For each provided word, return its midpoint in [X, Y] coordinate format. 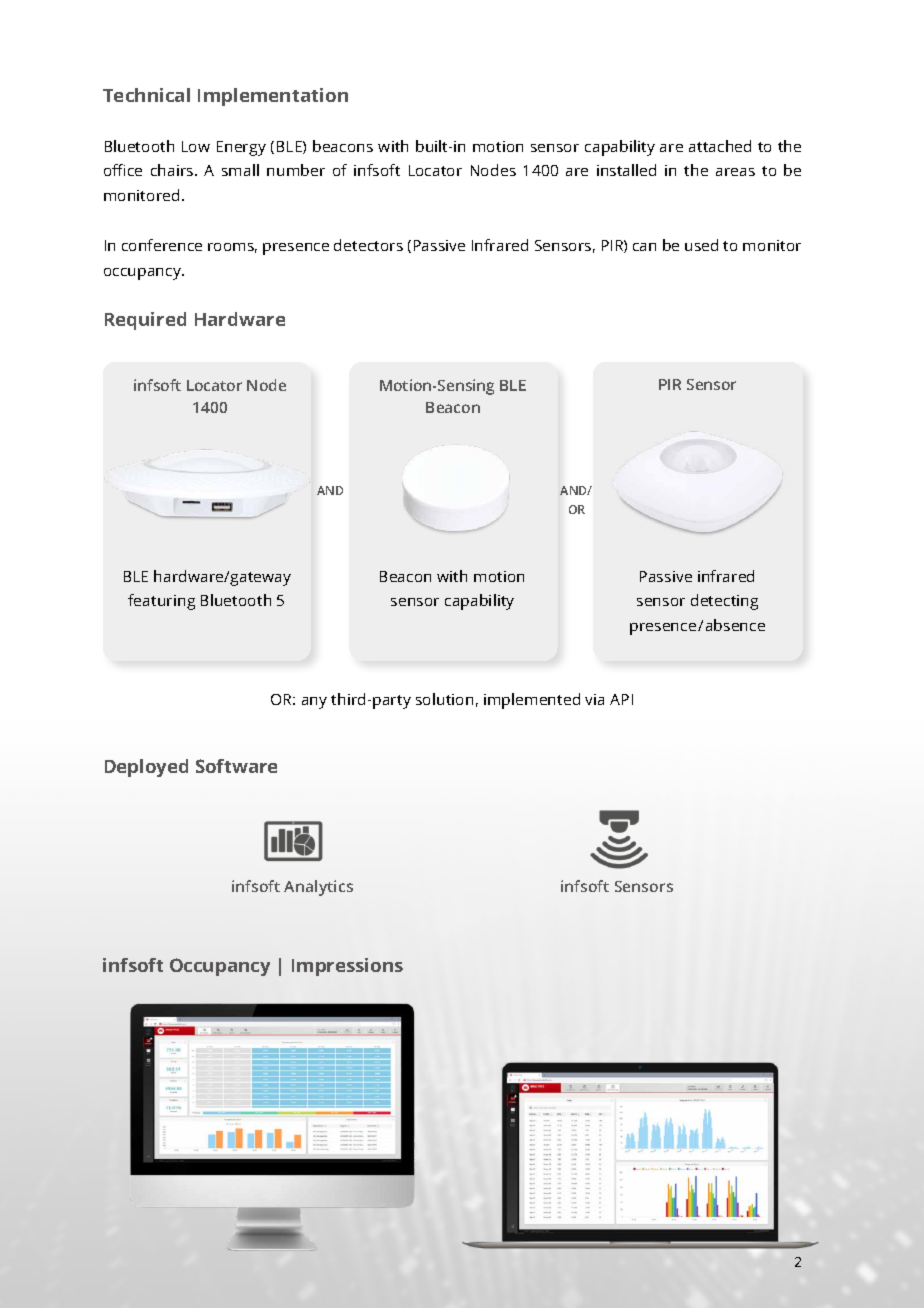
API [621, 699]
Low [196, 146]
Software [236, 766]
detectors [368, 245]
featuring [161, 602]
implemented [532, 701]
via [594, 699]
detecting [724, 602]
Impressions [347, 967]
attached [720, 146]
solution [444, 699]
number [296, 170]
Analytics [318, 888]
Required [145, 321]
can [644, 247]
